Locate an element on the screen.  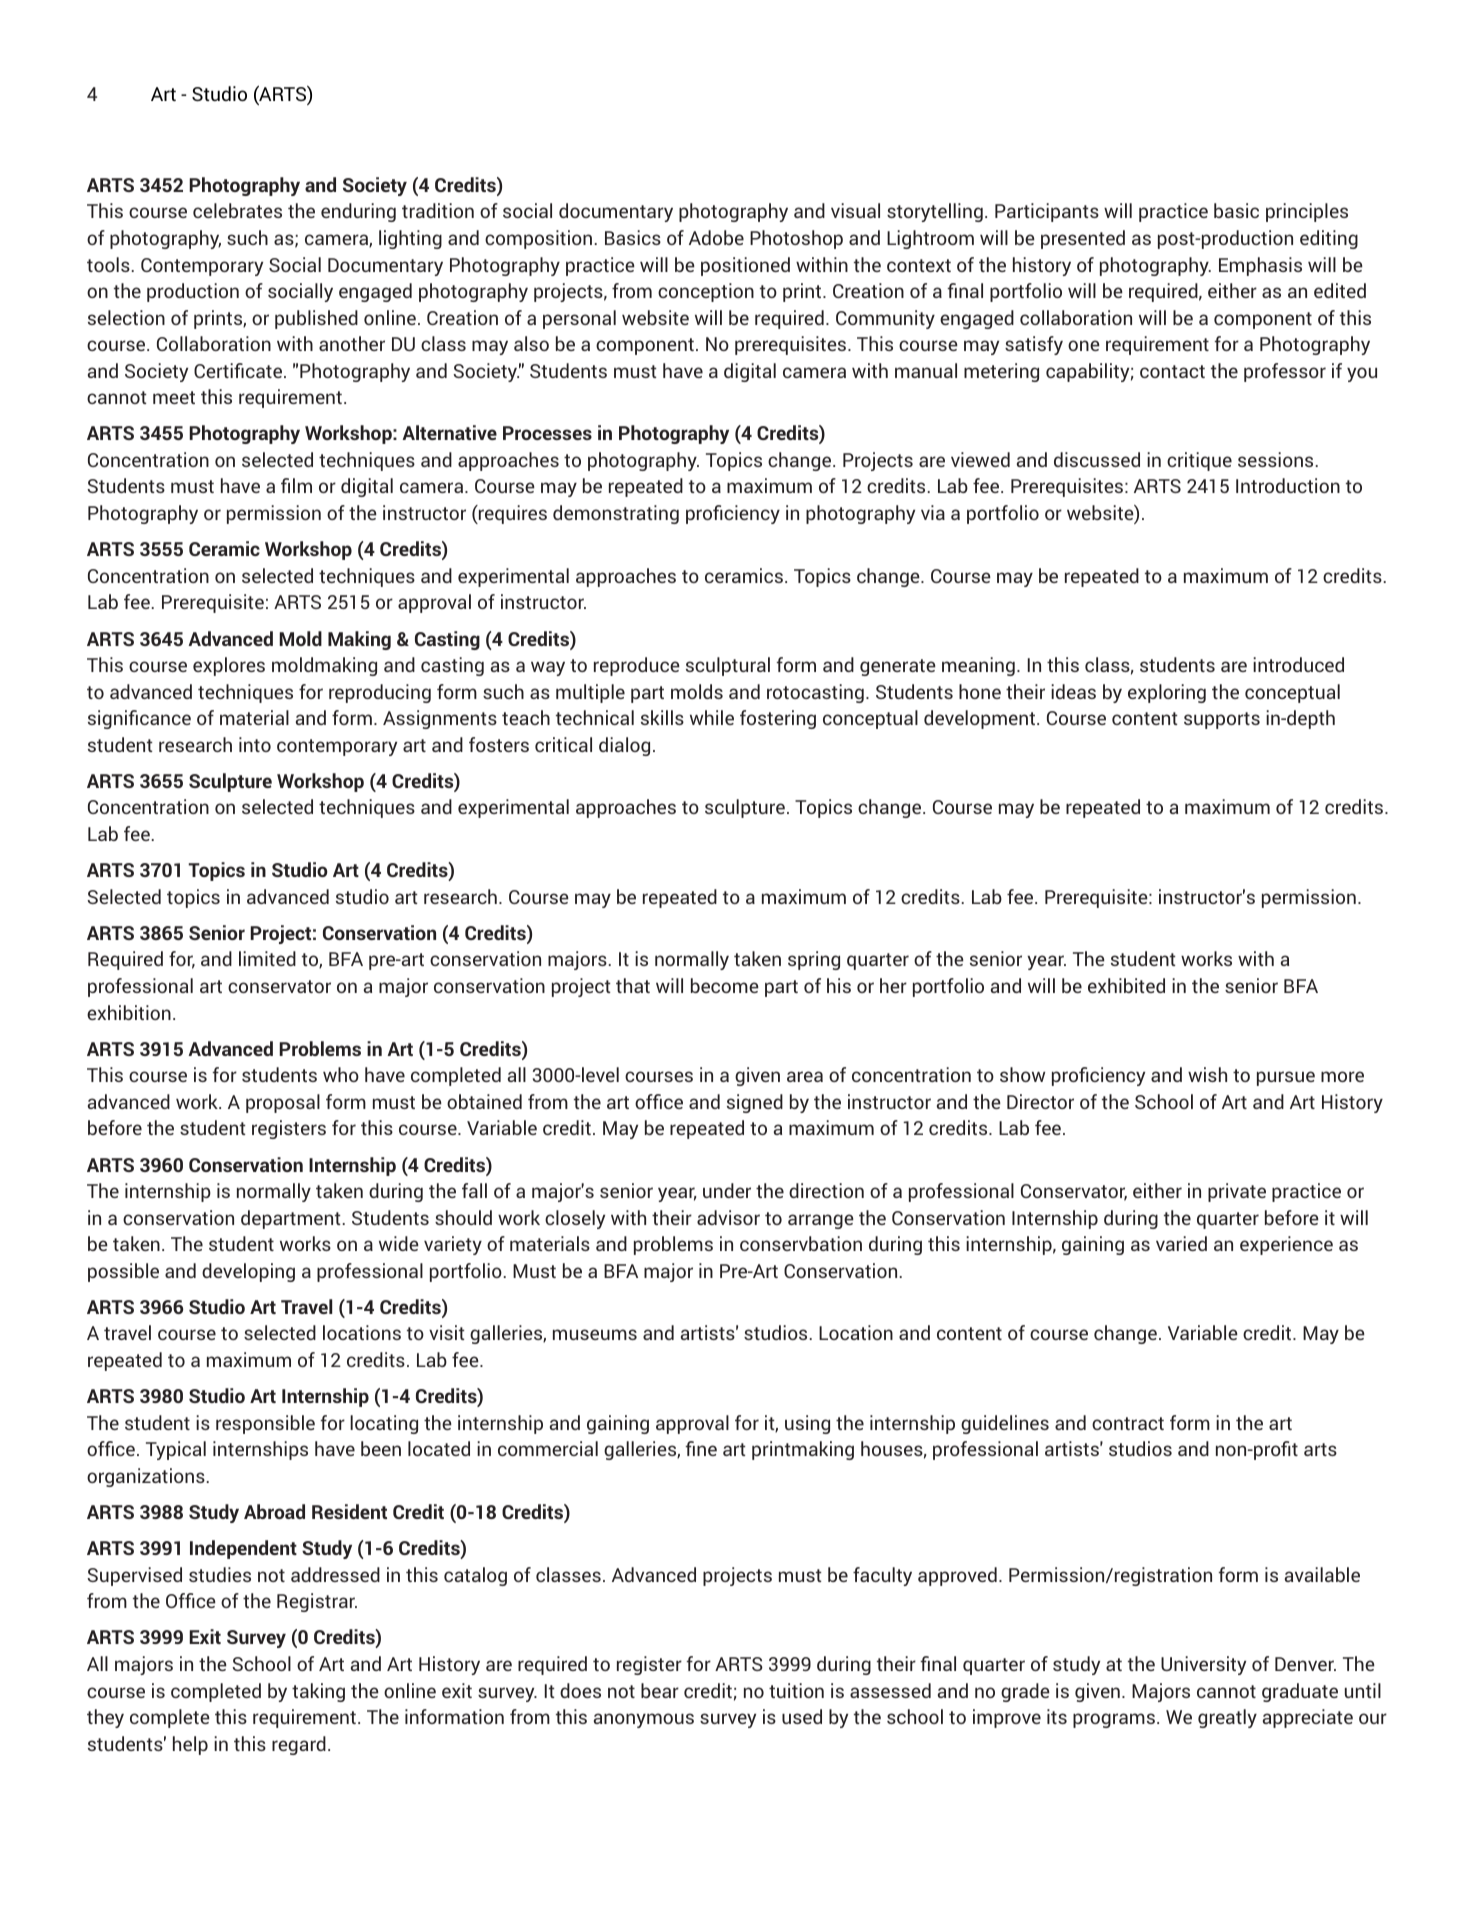
Emphasis is located at coordinates (1260, 266).
